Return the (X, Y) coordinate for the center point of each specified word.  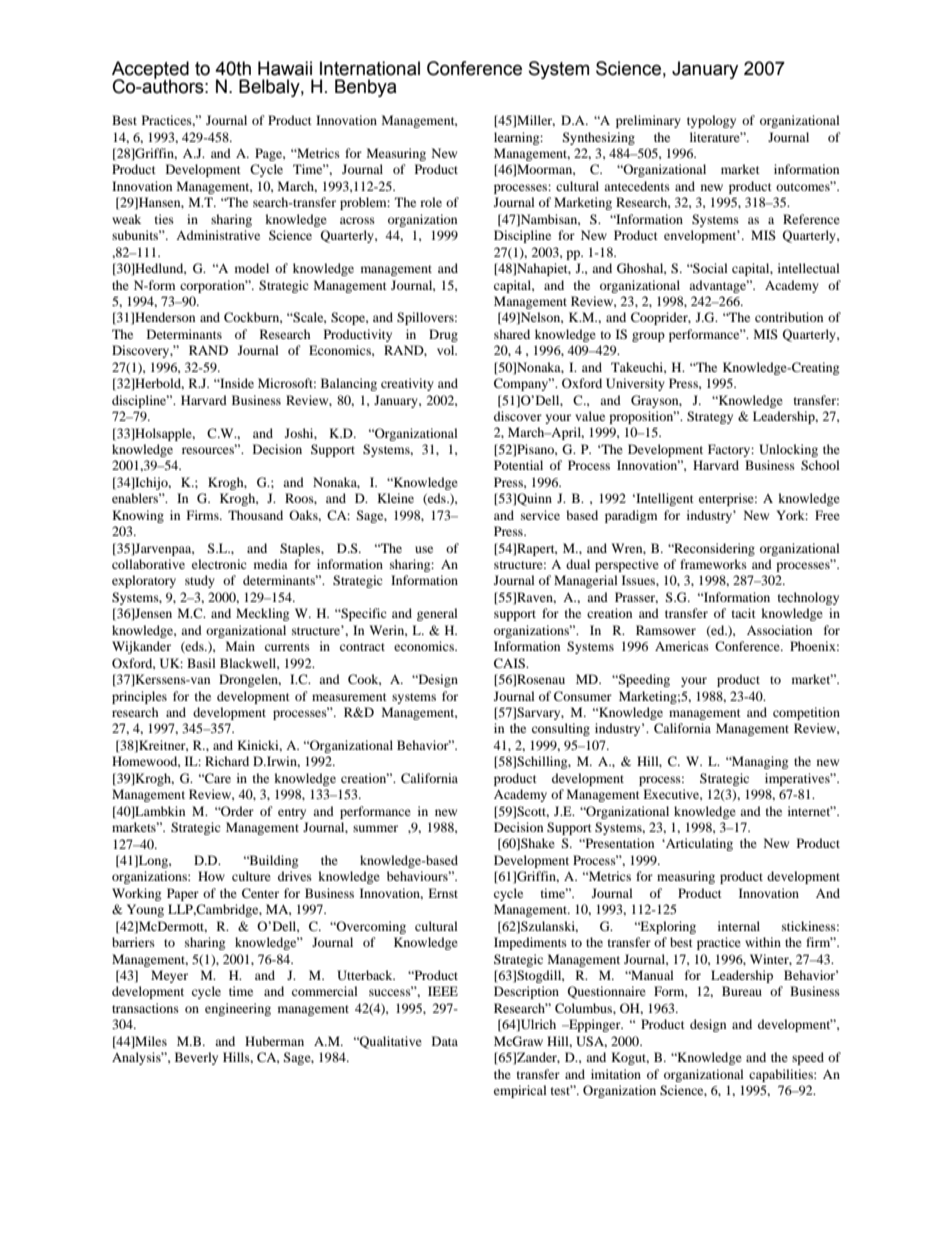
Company (522, 384)
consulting (561, 729)
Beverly (196, 1058)
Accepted (150, 71)
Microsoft (287, 383)
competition (806, 713)
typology (711, 121)
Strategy (710, 417)
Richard (227, 761)
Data (445, 1041)
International (370, 68)
